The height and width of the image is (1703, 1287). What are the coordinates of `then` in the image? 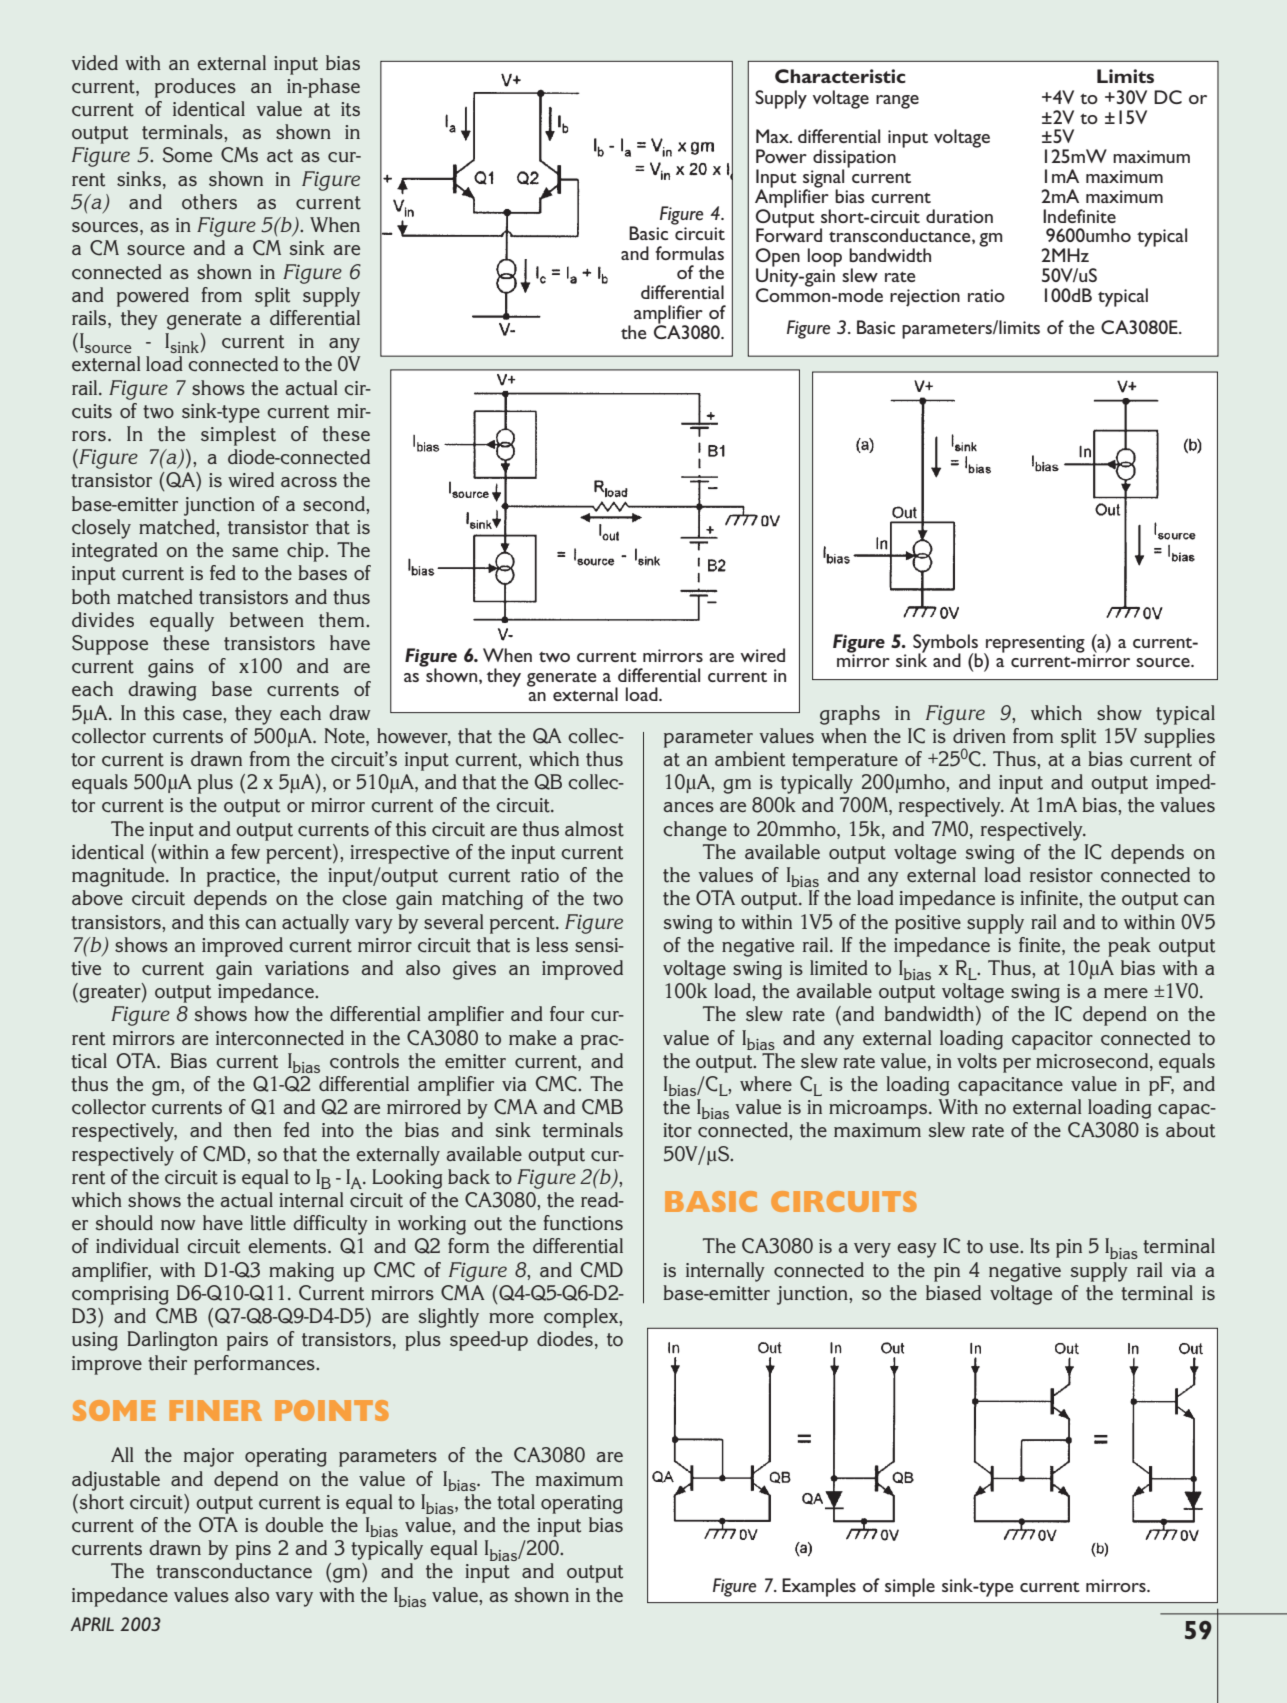 It's located at (253, 1130).
